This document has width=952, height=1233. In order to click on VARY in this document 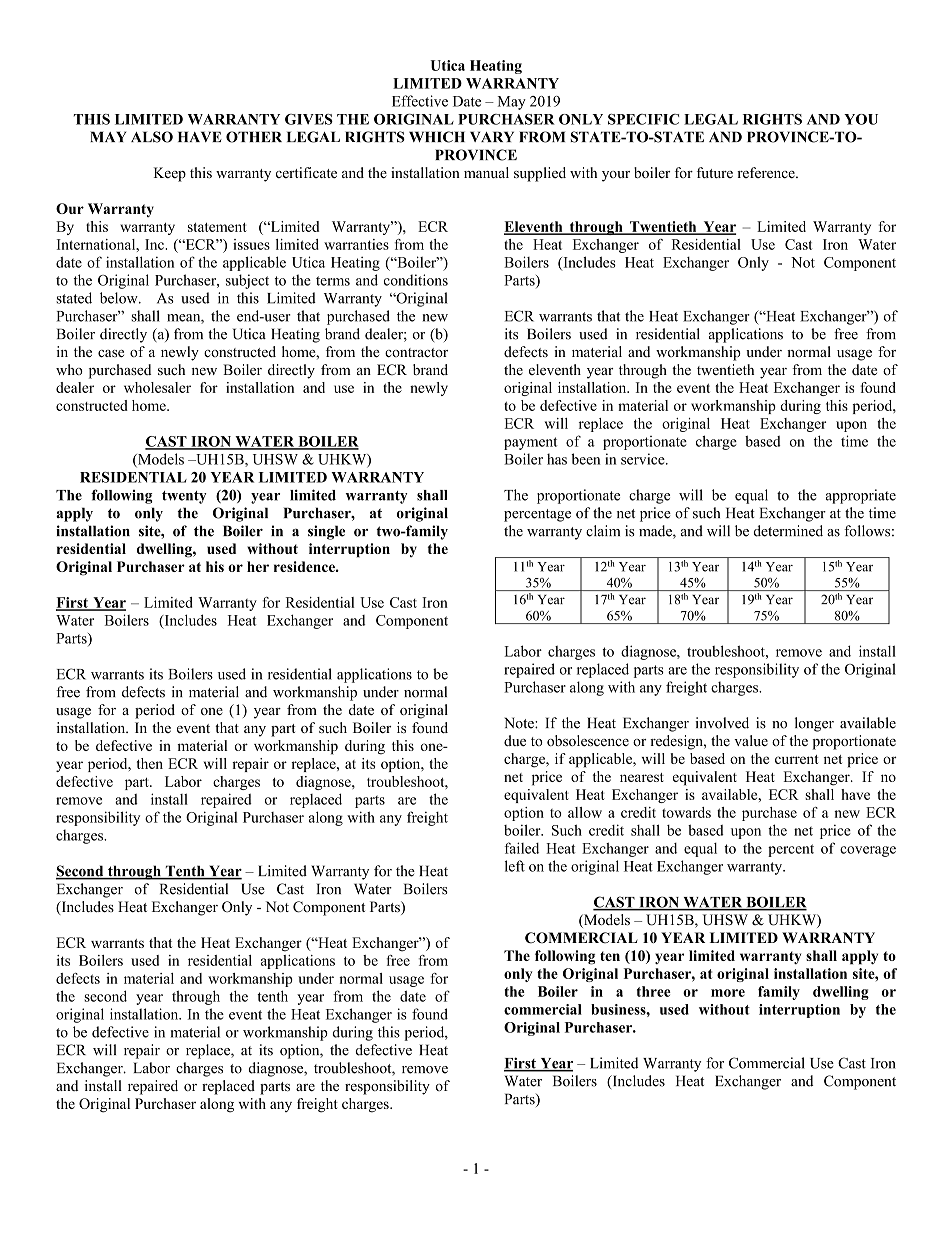, I will do `click(492, 136)`.
